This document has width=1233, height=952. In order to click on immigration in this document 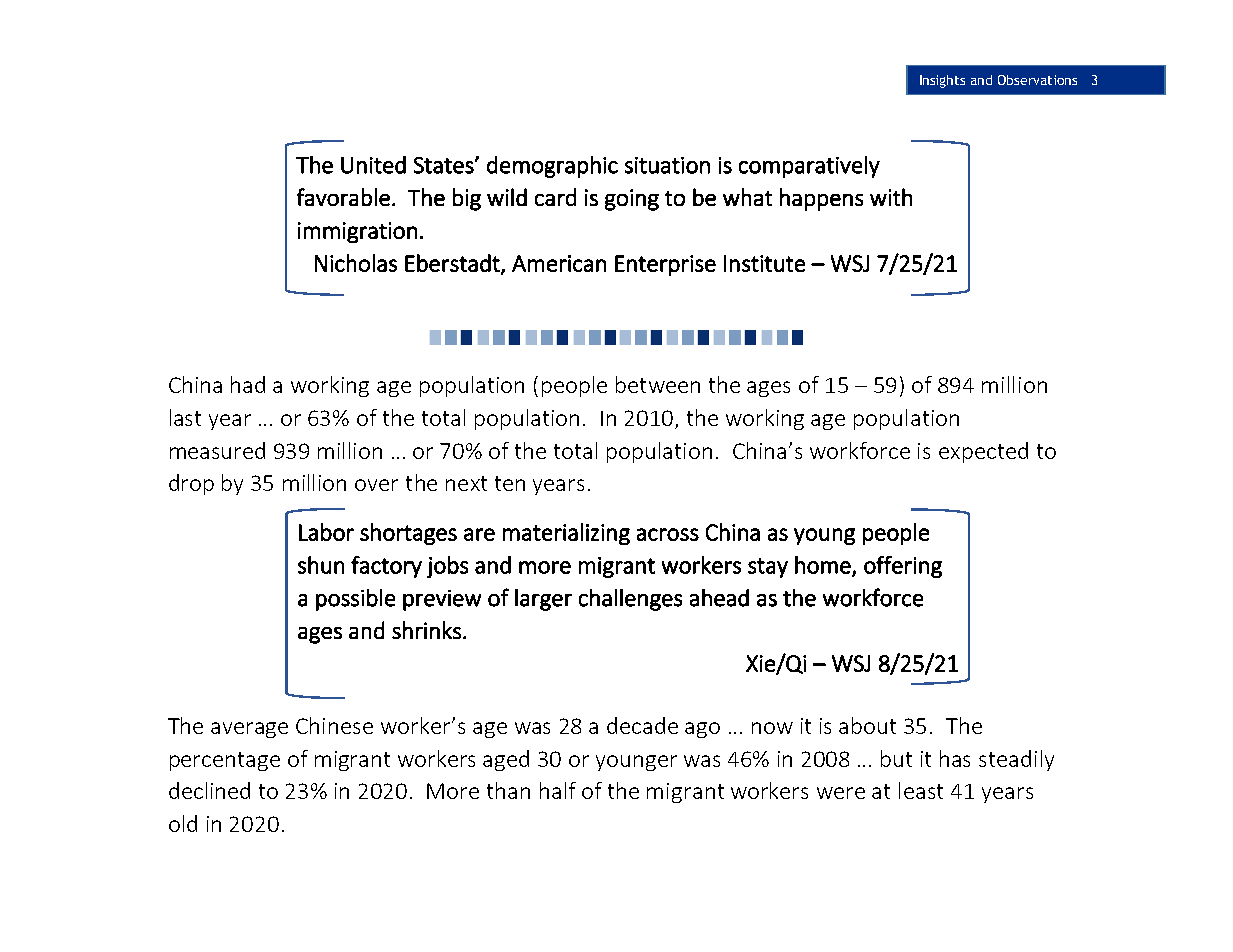, I will do `click(357, 232)`.
